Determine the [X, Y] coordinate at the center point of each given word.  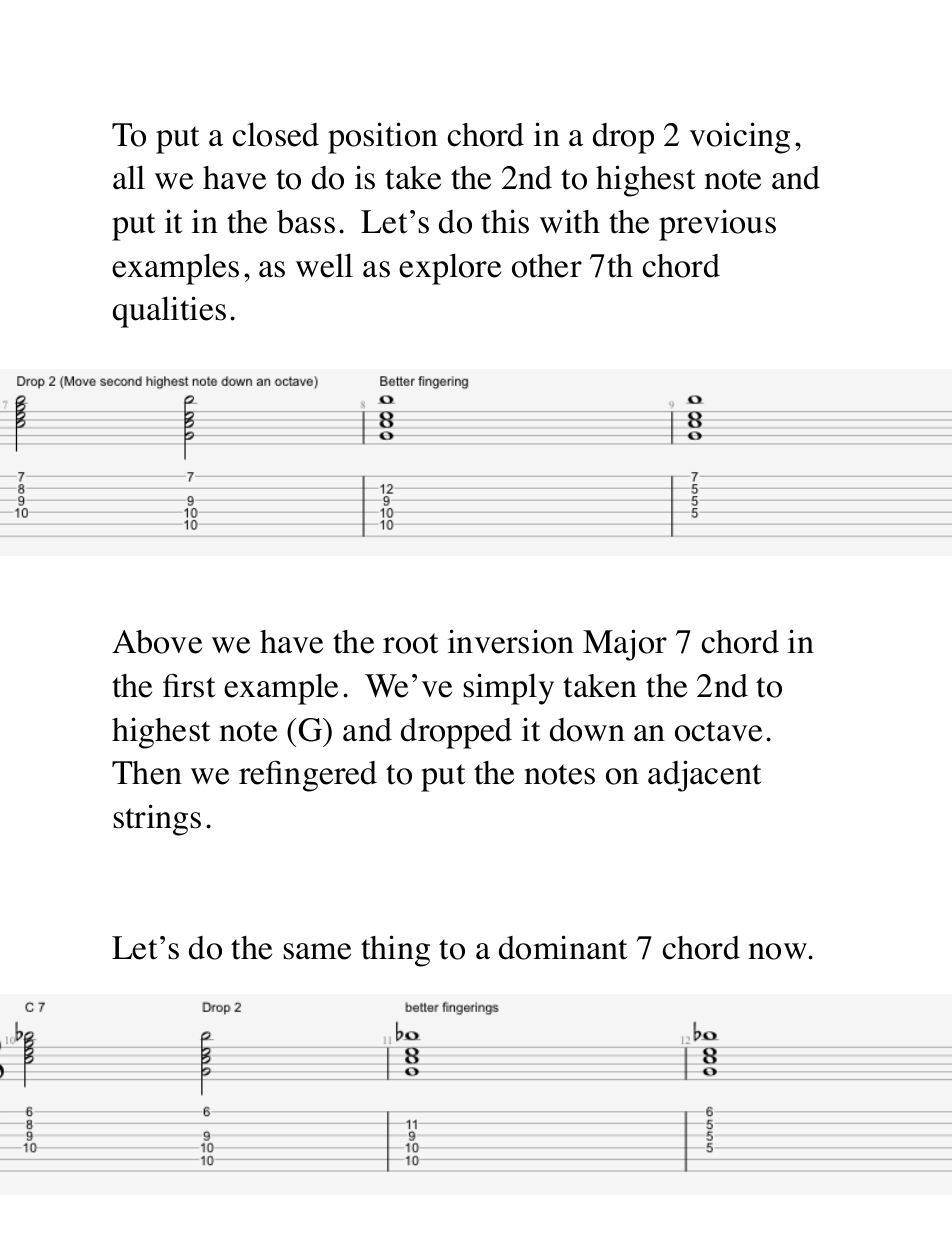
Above [157, 642]
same [317, 951]
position [383, 138]
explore [450, 269]
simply [508, 689]
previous [717, 225]
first [189, 685]
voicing [739, 138]
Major [625, 645]
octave [718, 731]
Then [147, 773]
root [411, 643]
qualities [169, 312]
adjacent [705, 776]
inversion [511, 641]
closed [275, 134]
